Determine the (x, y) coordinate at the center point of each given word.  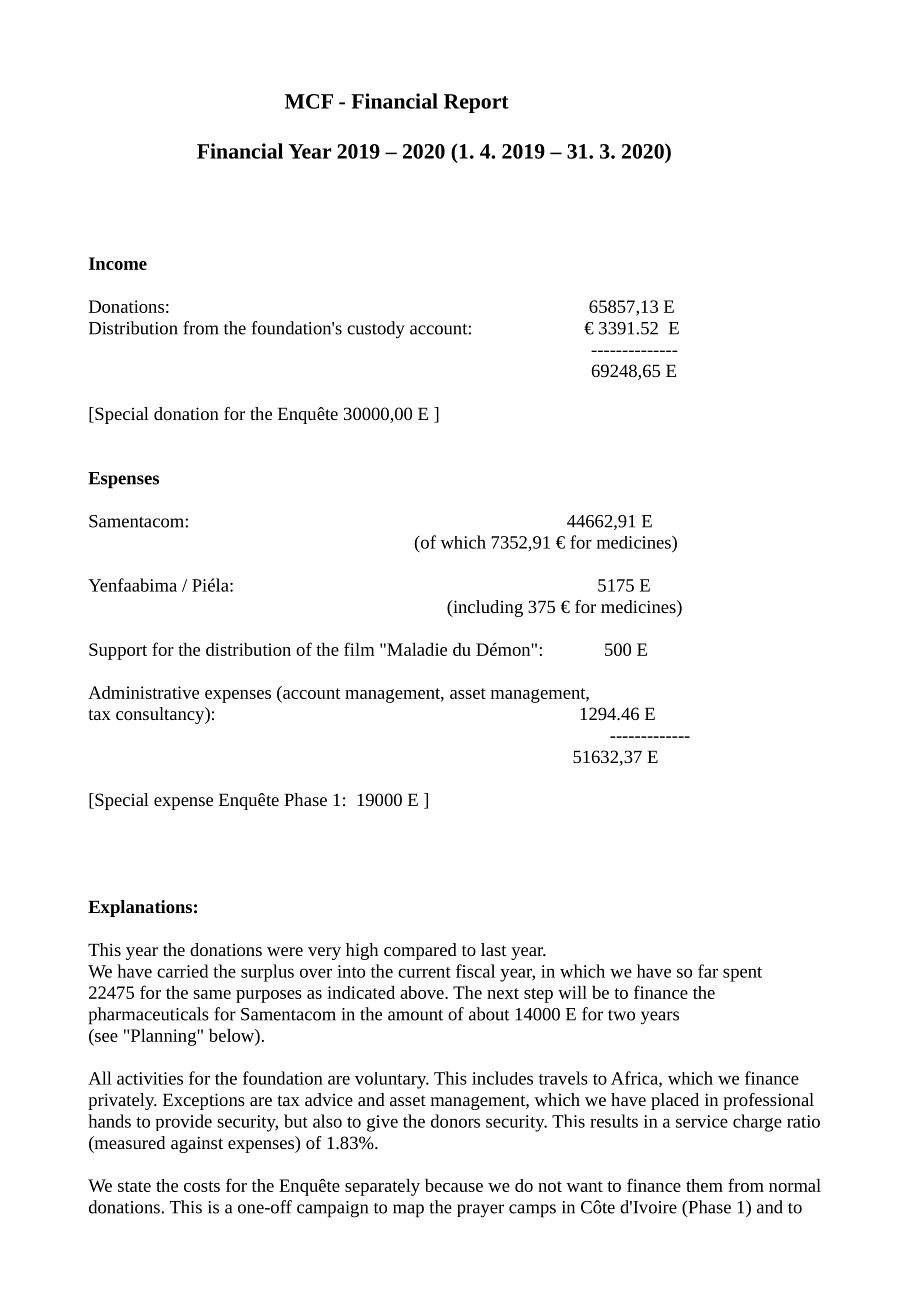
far (708, 971)
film (359, 649)
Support (118, 651)
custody (376, 330)
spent (742, 974)
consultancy (161, 715)
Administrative (143, 692)
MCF (309, 101)
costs (202, 1186)
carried (182, 971)
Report (476, 103)
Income (118, 263)
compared (420, 951)
